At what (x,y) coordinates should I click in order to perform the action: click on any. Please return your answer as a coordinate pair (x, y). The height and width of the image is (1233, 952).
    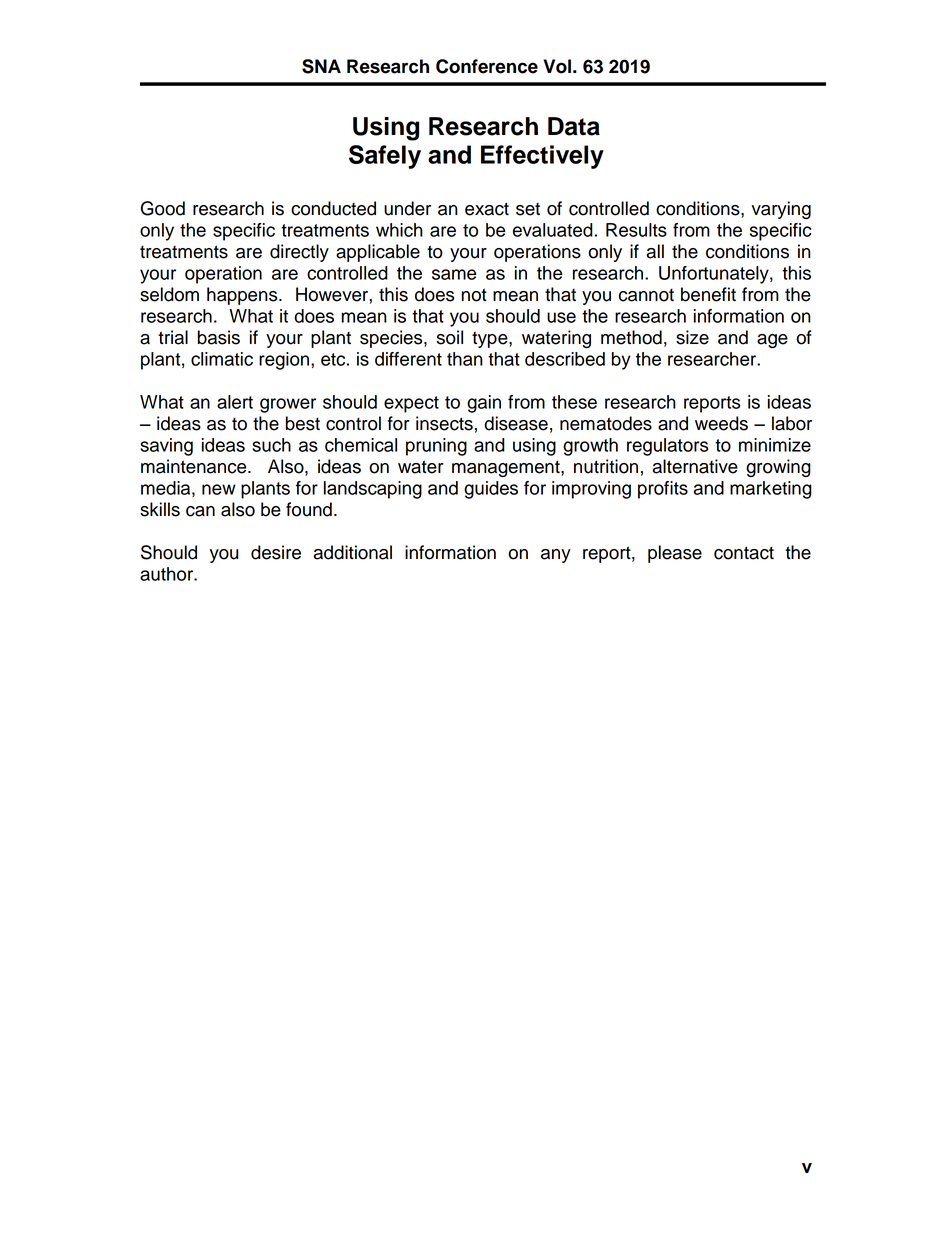
    Looking at the image, I should click on (556, 556).
